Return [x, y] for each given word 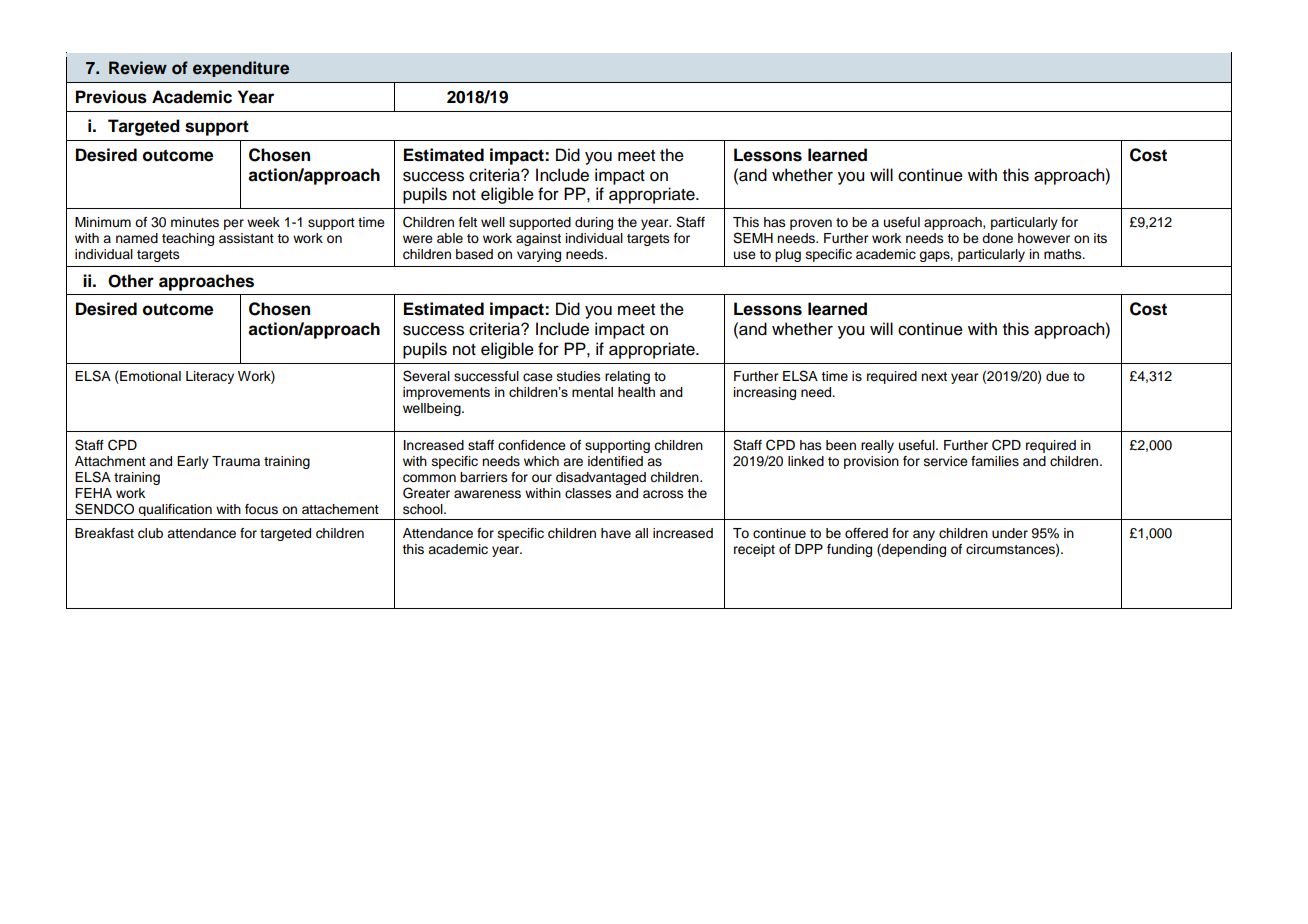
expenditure [241, 69]
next [934, 377]
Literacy [210, 377]
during [594, 223]
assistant [246, 238]
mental [592, 392]
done [997, 238]
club [150, 533]
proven [811, 224]
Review [138, 68]
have [616, 533]
